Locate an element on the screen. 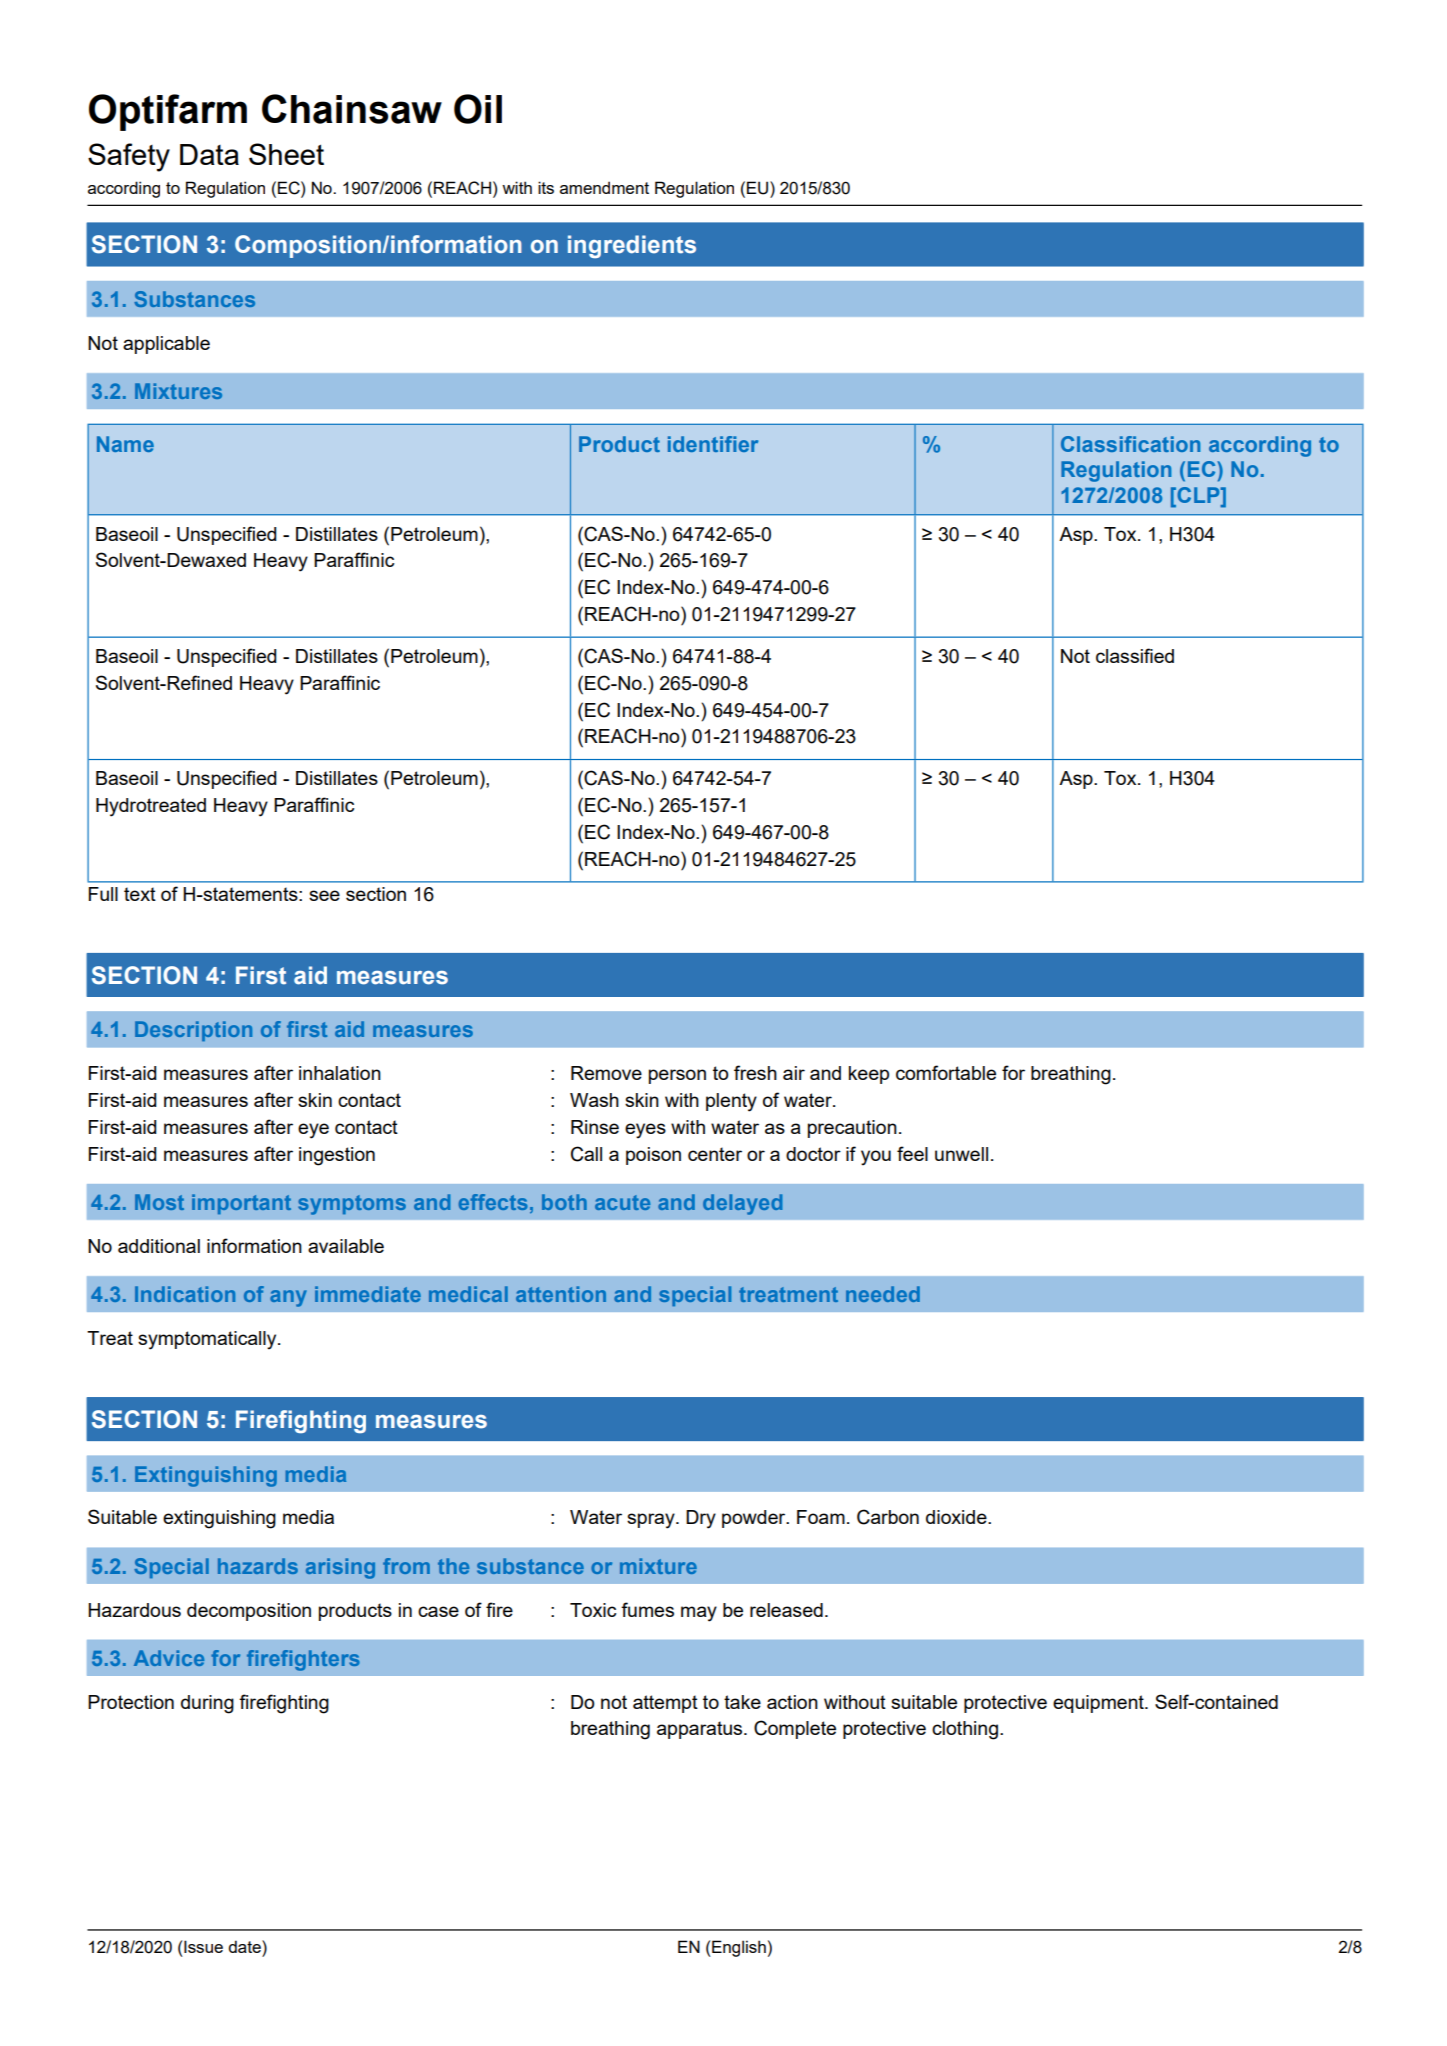 The image size is (1447, 2046). comfortable is located at coordinates (946, 1072).
